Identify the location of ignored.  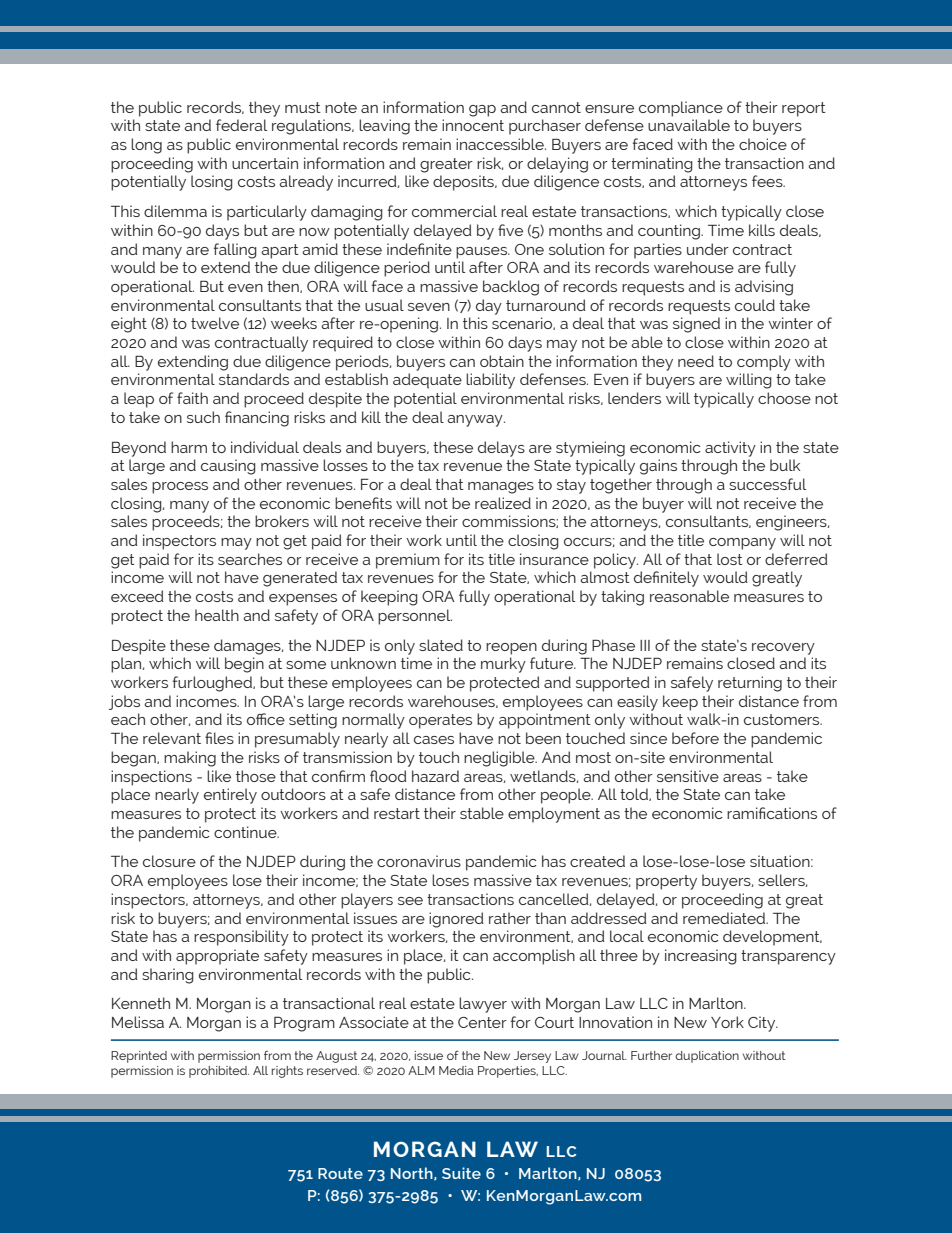
(456, 920).
